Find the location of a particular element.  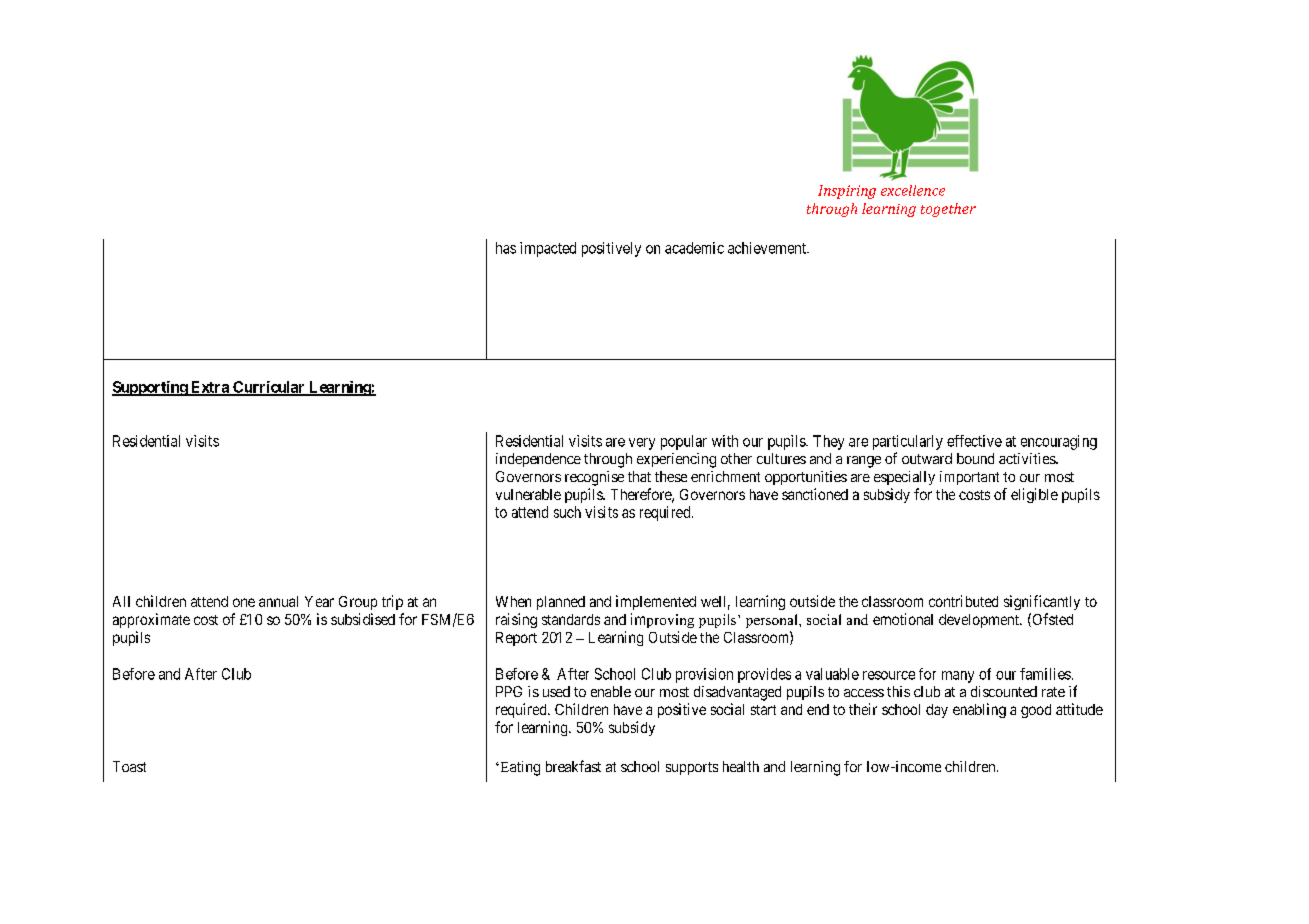

has is located at coordinates (506, 248).
